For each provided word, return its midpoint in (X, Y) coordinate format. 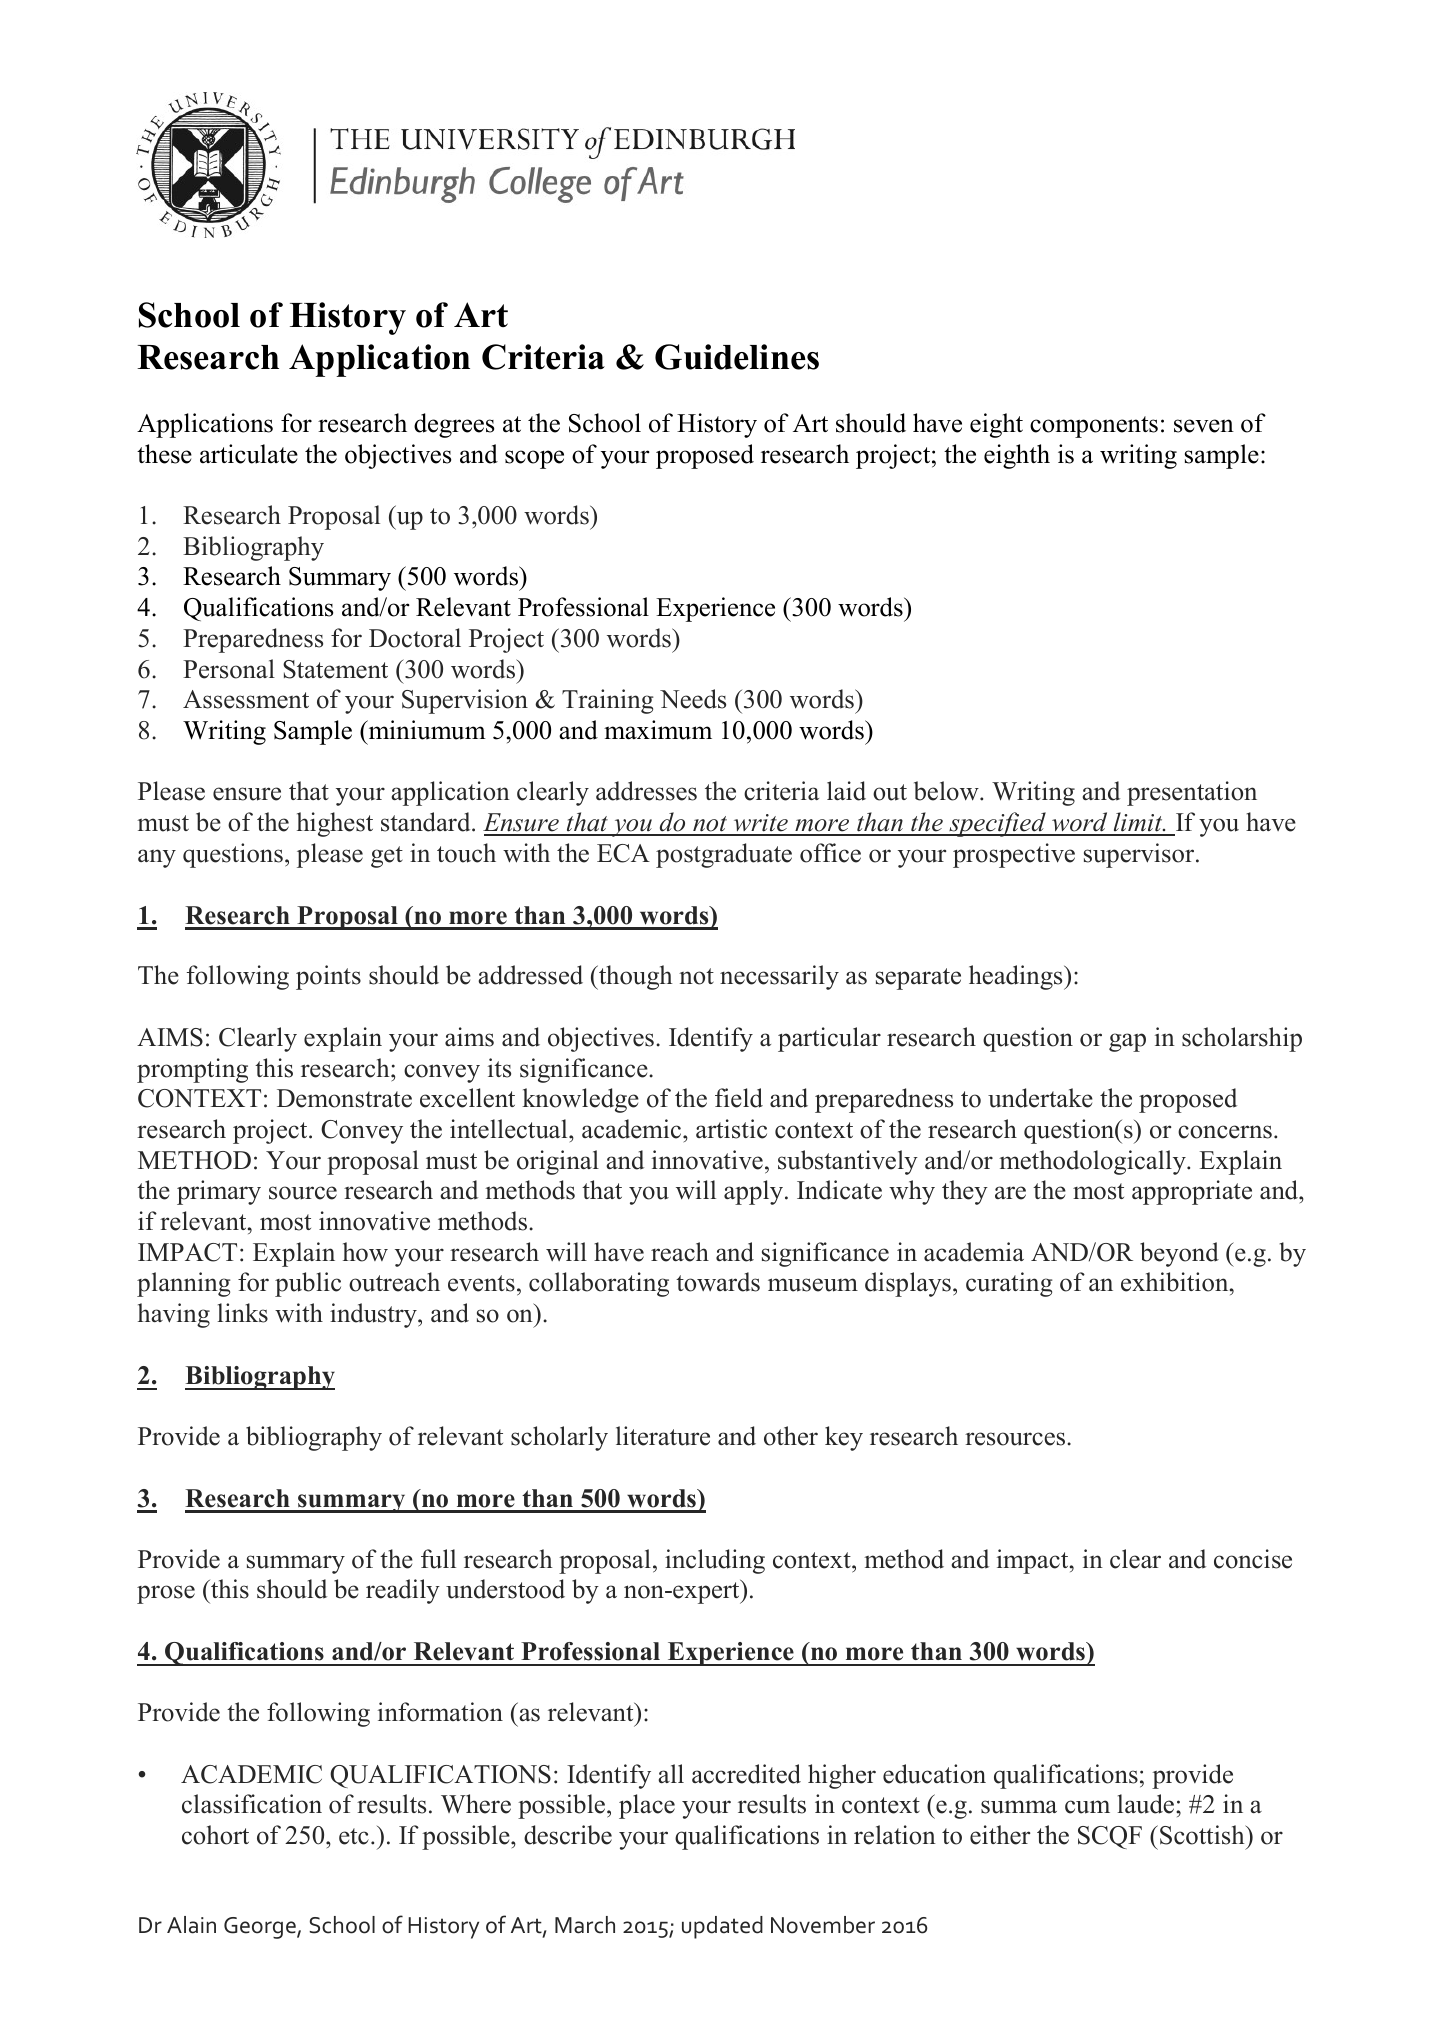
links (242, 1313)
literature (663, 1436)
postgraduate (724, 855)
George (261, 1928)
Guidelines (737, 357)
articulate (249, 454)
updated (722, 1927)
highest (335, 824)
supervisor (1140, 855)
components (1094, 427)
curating (1009, 1284)
